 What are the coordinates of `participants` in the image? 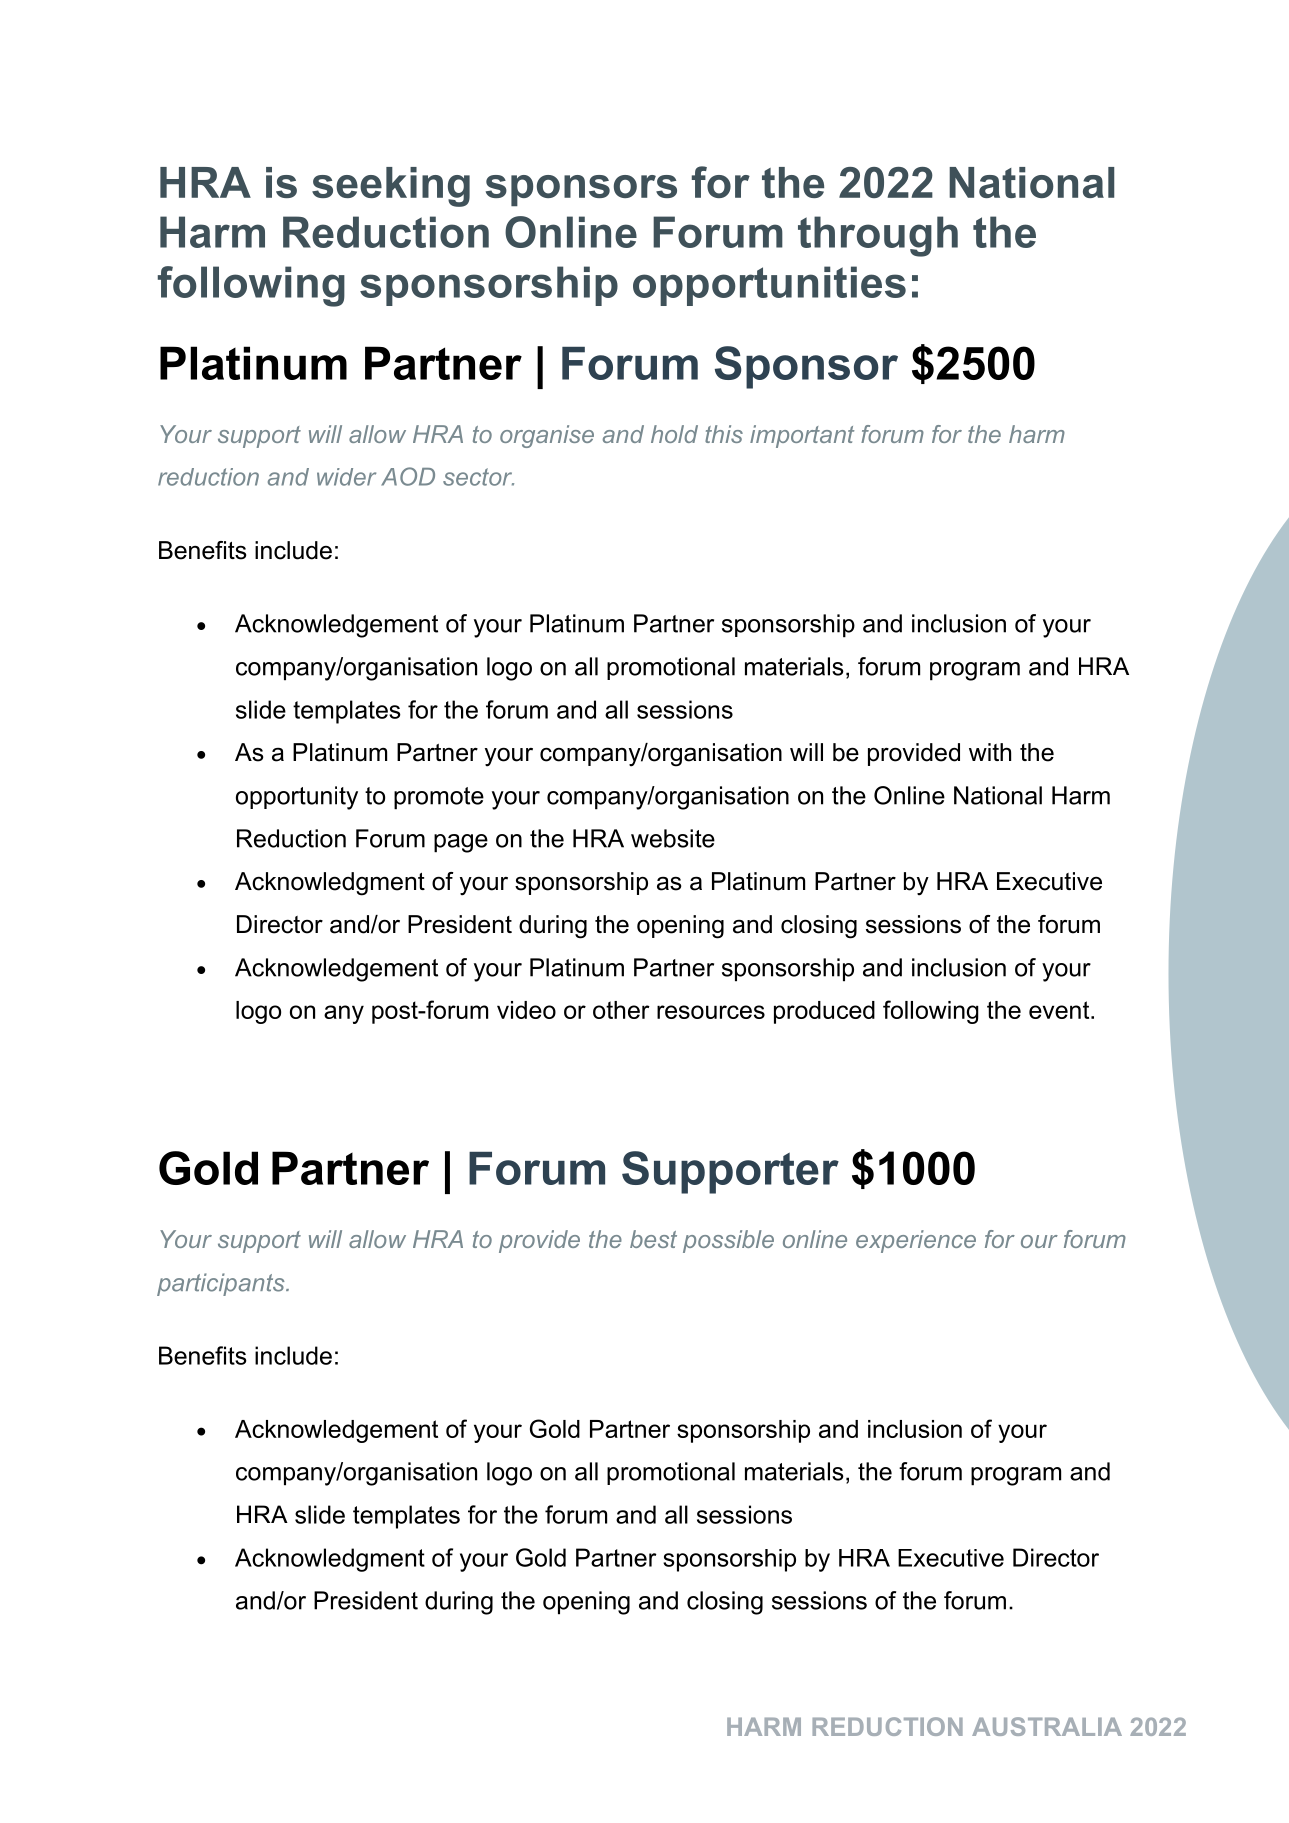 It's located at (222, 1284).
